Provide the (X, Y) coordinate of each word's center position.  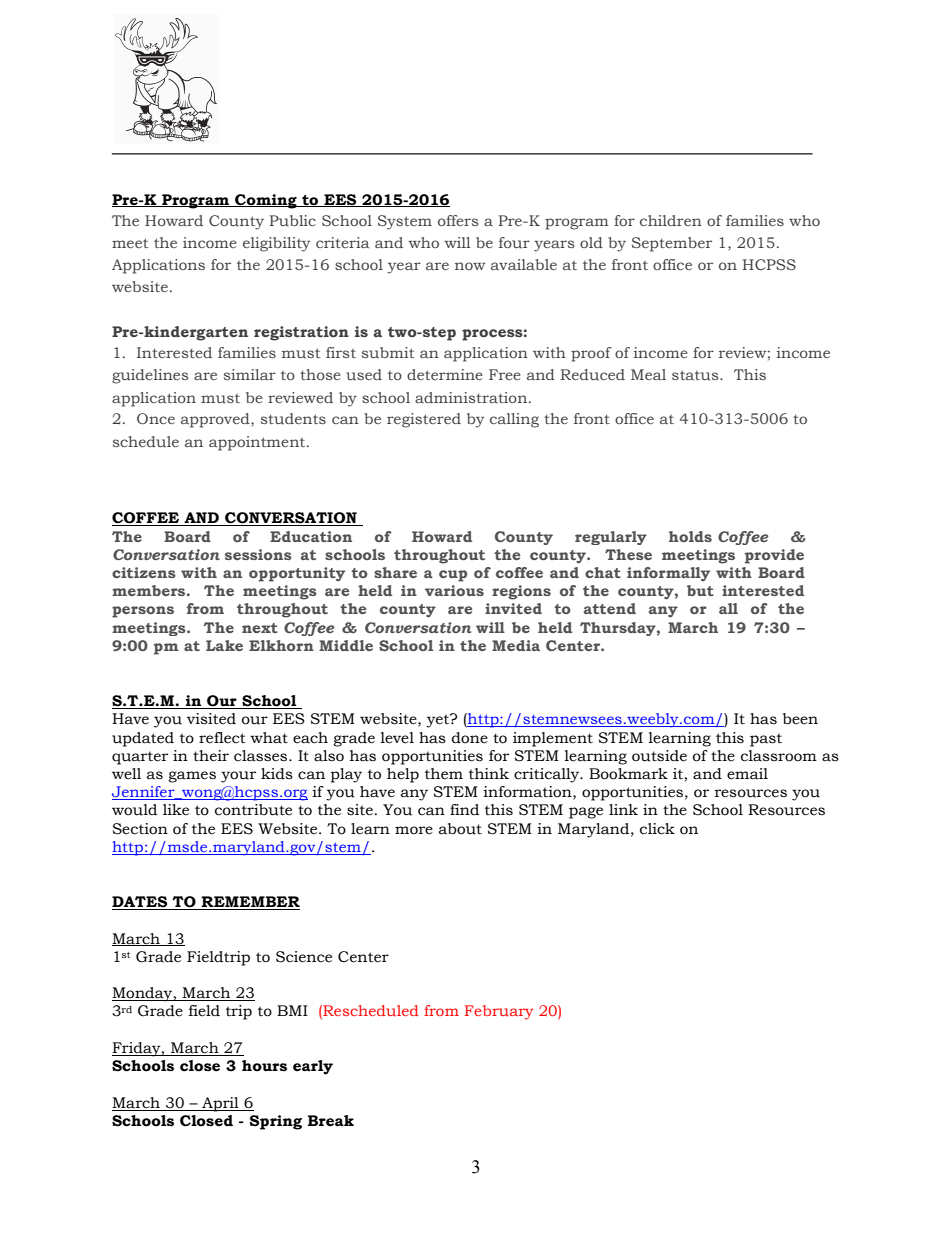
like (176, 810)
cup (453, 576)
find (464, 810)
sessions (258, 554)
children (671, 220)
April (220, 1104)
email (747, 774)
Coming (266, 201)
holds (690, 536)
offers (458, 220)
